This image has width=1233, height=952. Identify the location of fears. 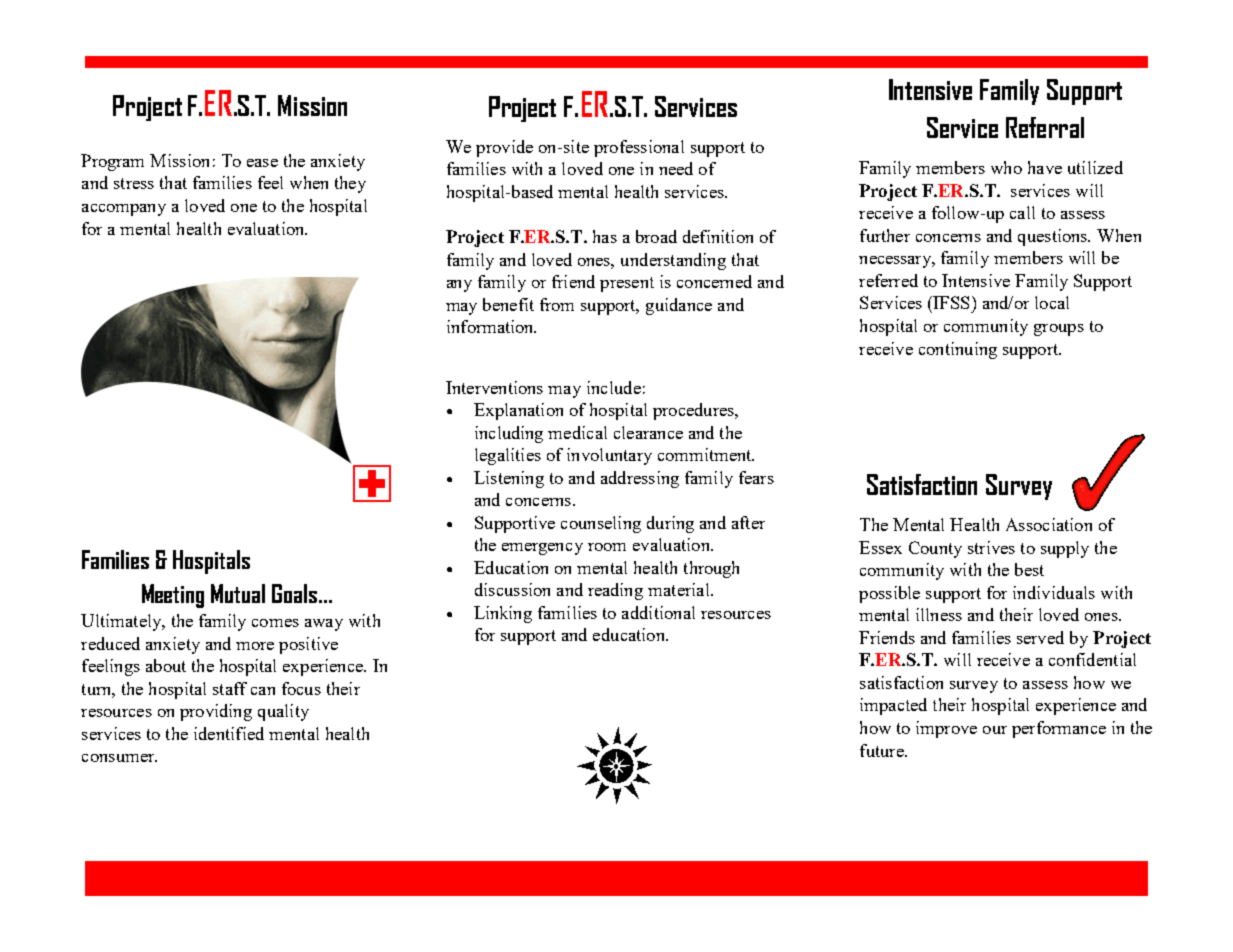
(756, 477).
